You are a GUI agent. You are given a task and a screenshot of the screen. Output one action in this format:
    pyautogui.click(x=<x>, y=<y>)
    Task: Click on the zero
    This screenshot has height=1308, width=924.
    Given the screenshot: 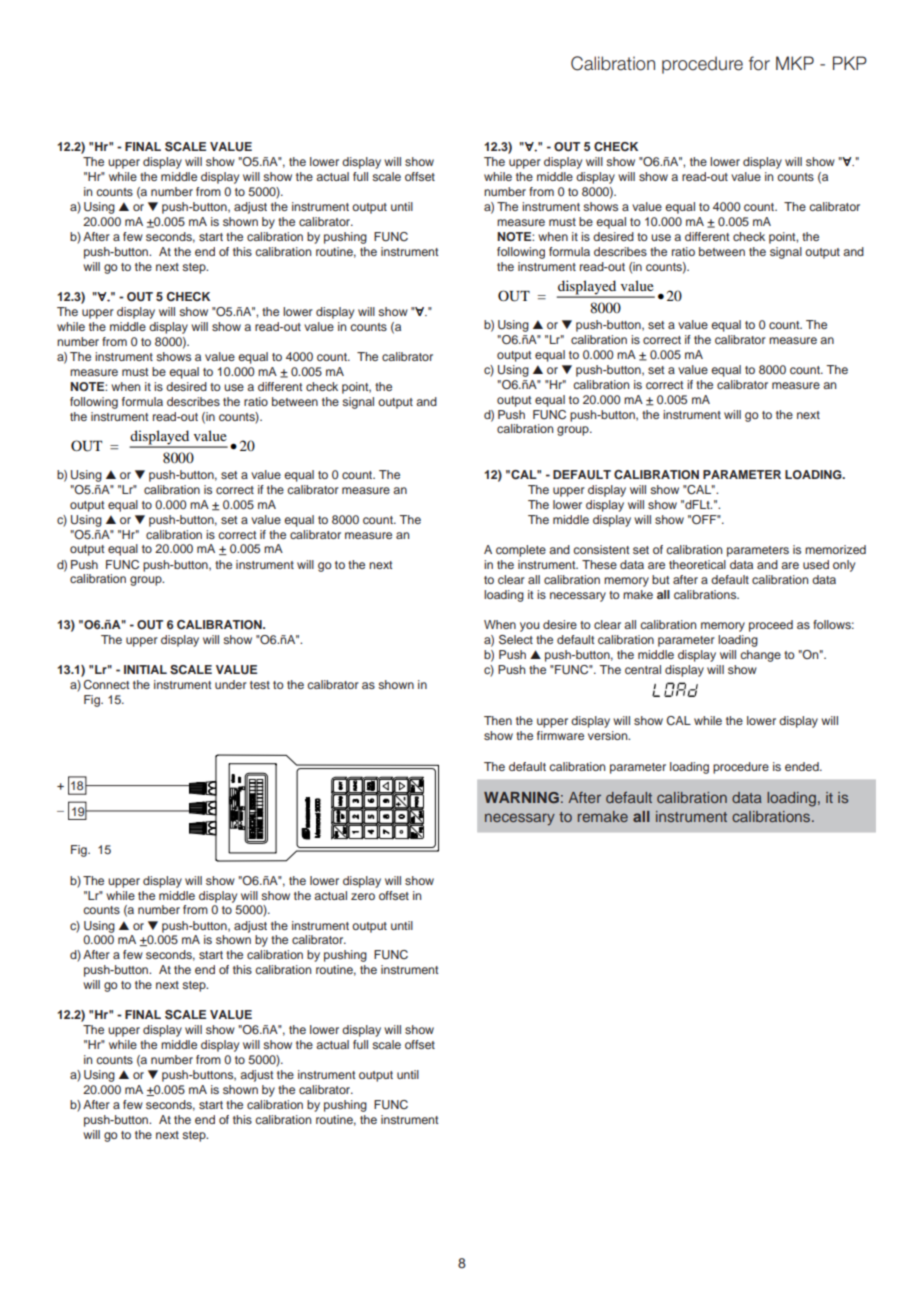 What is the action you would take?
    pyautogui.click(x=363, y=896)
